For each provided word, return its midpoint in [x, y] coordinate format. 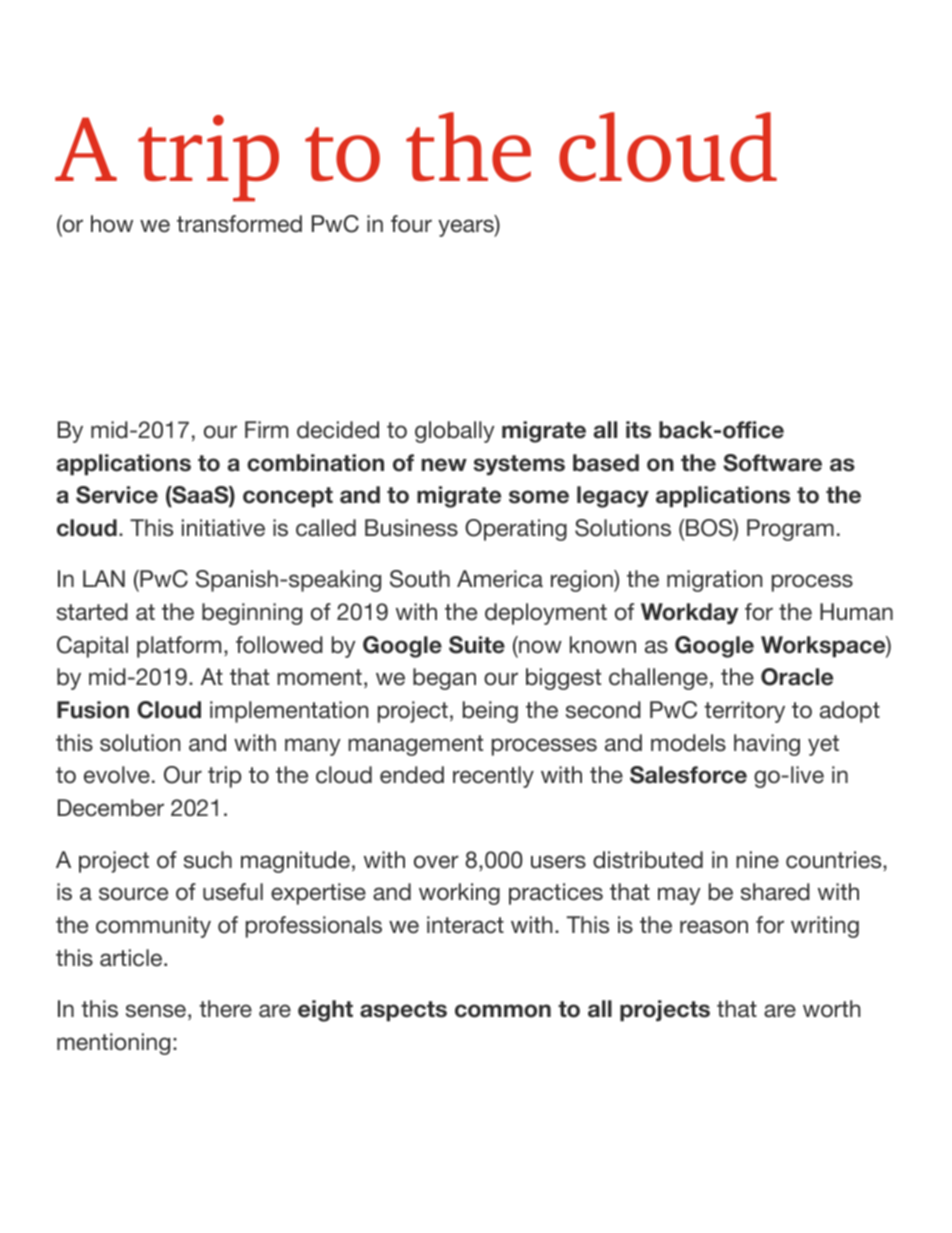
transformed [239, 224]
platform [179, 647]
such [208, 860]
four [411, 224]
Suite [477, 645]
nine [757, 860]
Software [772, 463]
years [467, 228]
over [436, 862]
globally [455, 432]
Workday [690, 613]
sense [156, 1011]
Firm [266, 429]
